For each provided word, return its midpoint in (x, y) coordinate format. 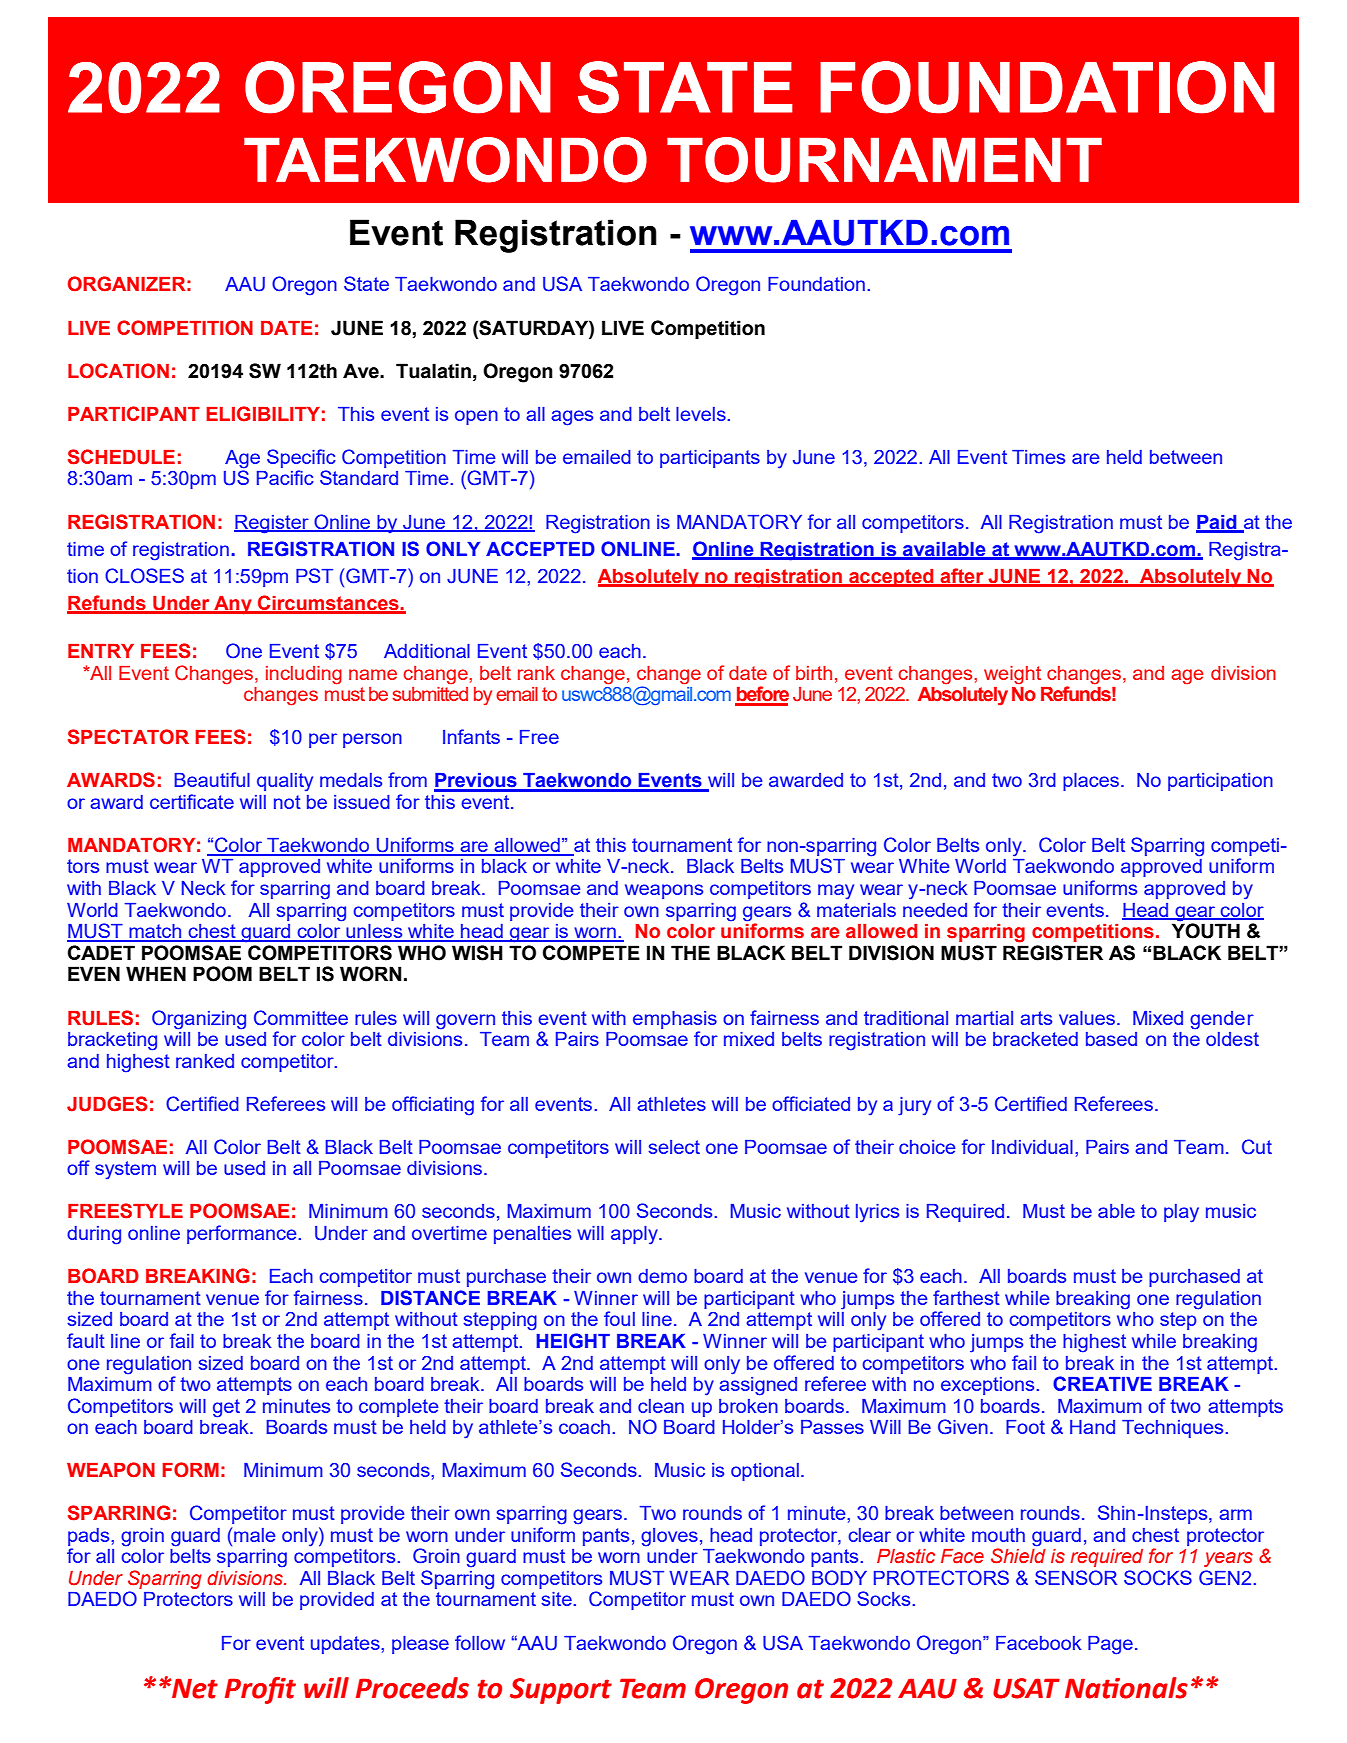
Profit (260, 1690)
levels (702, 414)
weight (1012, 675)
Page (1110, 1645)
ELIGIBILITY (263, 414)
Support (561, 1691)
